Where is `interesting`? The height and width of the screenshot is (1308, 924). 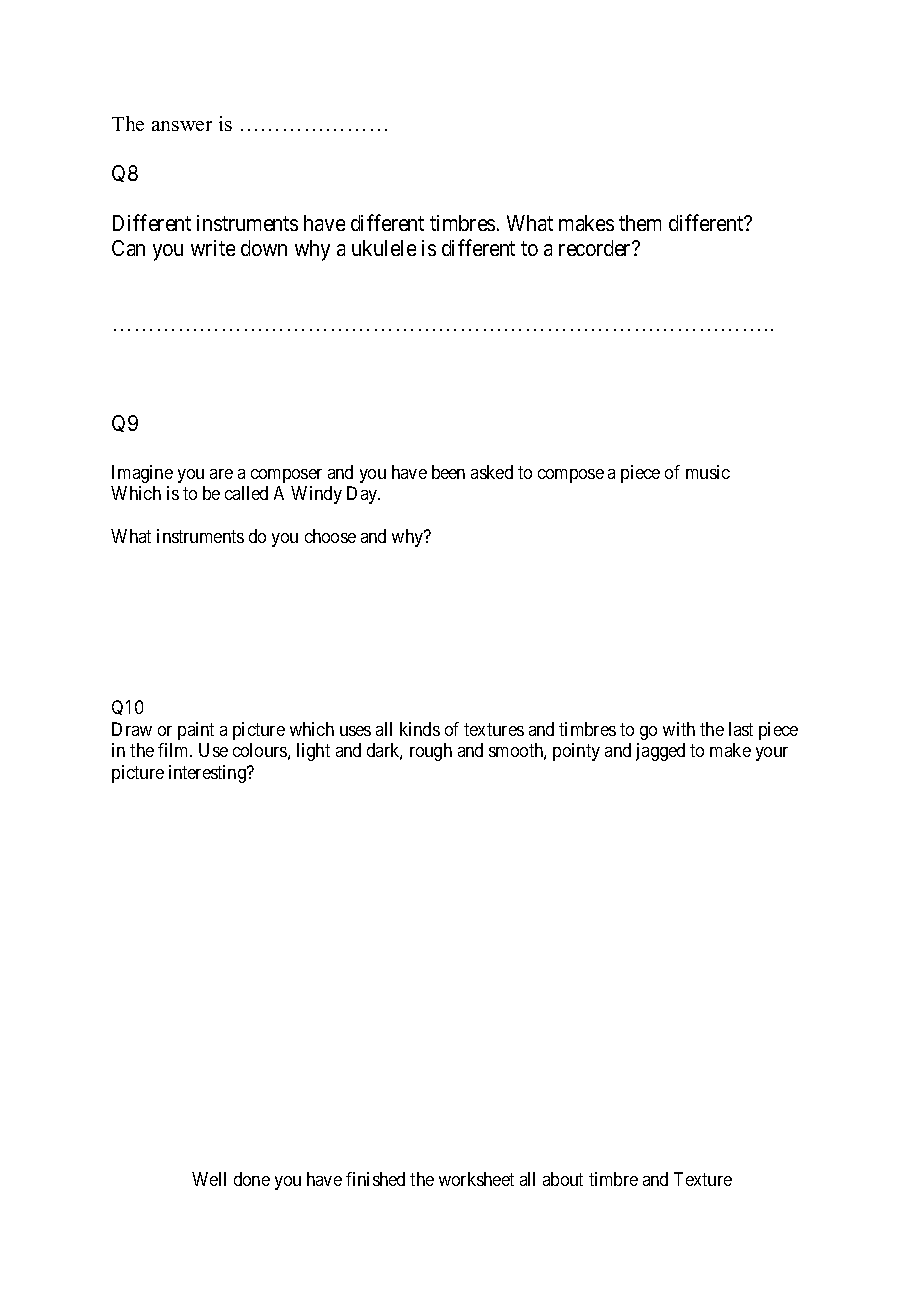
interesting is located at coordinates (209, 774).
